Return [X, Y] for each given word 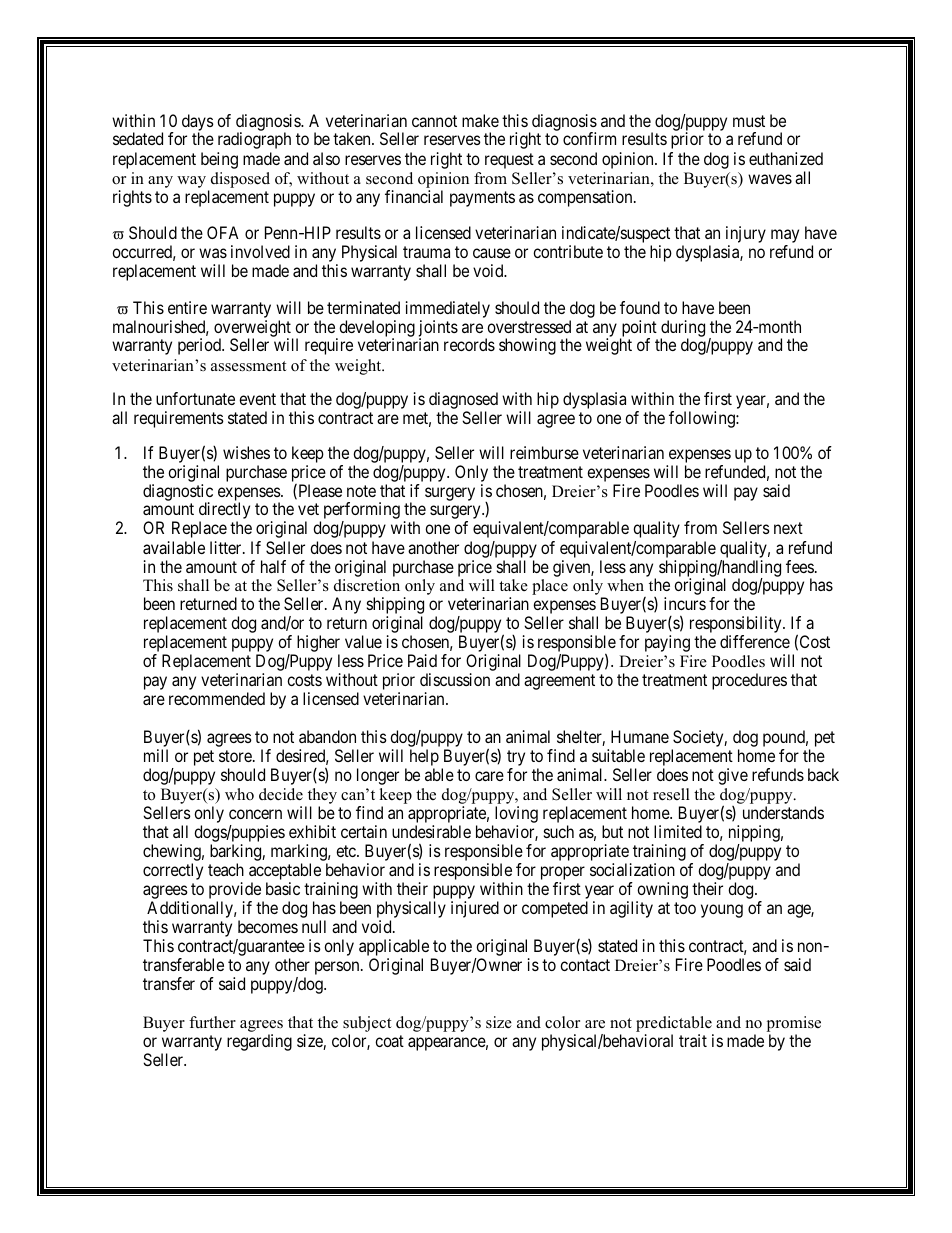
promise [794, 1024]
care [489, 776]
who [239, 794]
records [469, 344]
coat [389, 1041]
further [212, 1022]
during [683, 329]
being [219, 160]
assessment [248, 366]
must [749, 121]
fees [800, 566]
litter [227, 547]
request [509, 161]
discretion [367, 585]
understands [783, 812]
